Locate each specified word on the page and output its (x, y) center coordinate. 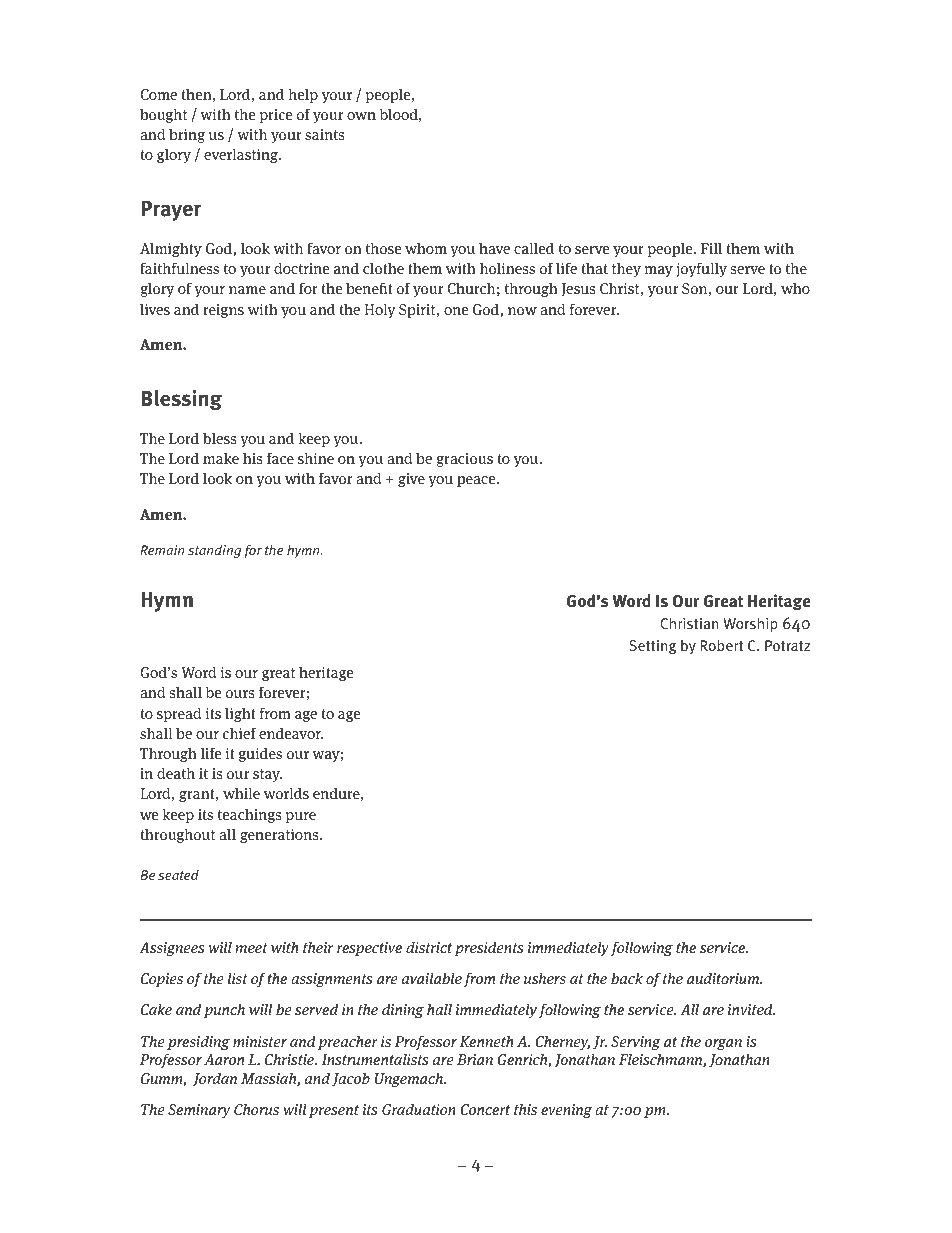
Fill (711, 248)
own (361, 116)
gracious (464, 460)
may (659, 271)
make (221, 458)
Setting (652, 647)
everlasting (242, 155)
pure (301, 817)
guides (260, 754)
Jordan (215, 1079)
